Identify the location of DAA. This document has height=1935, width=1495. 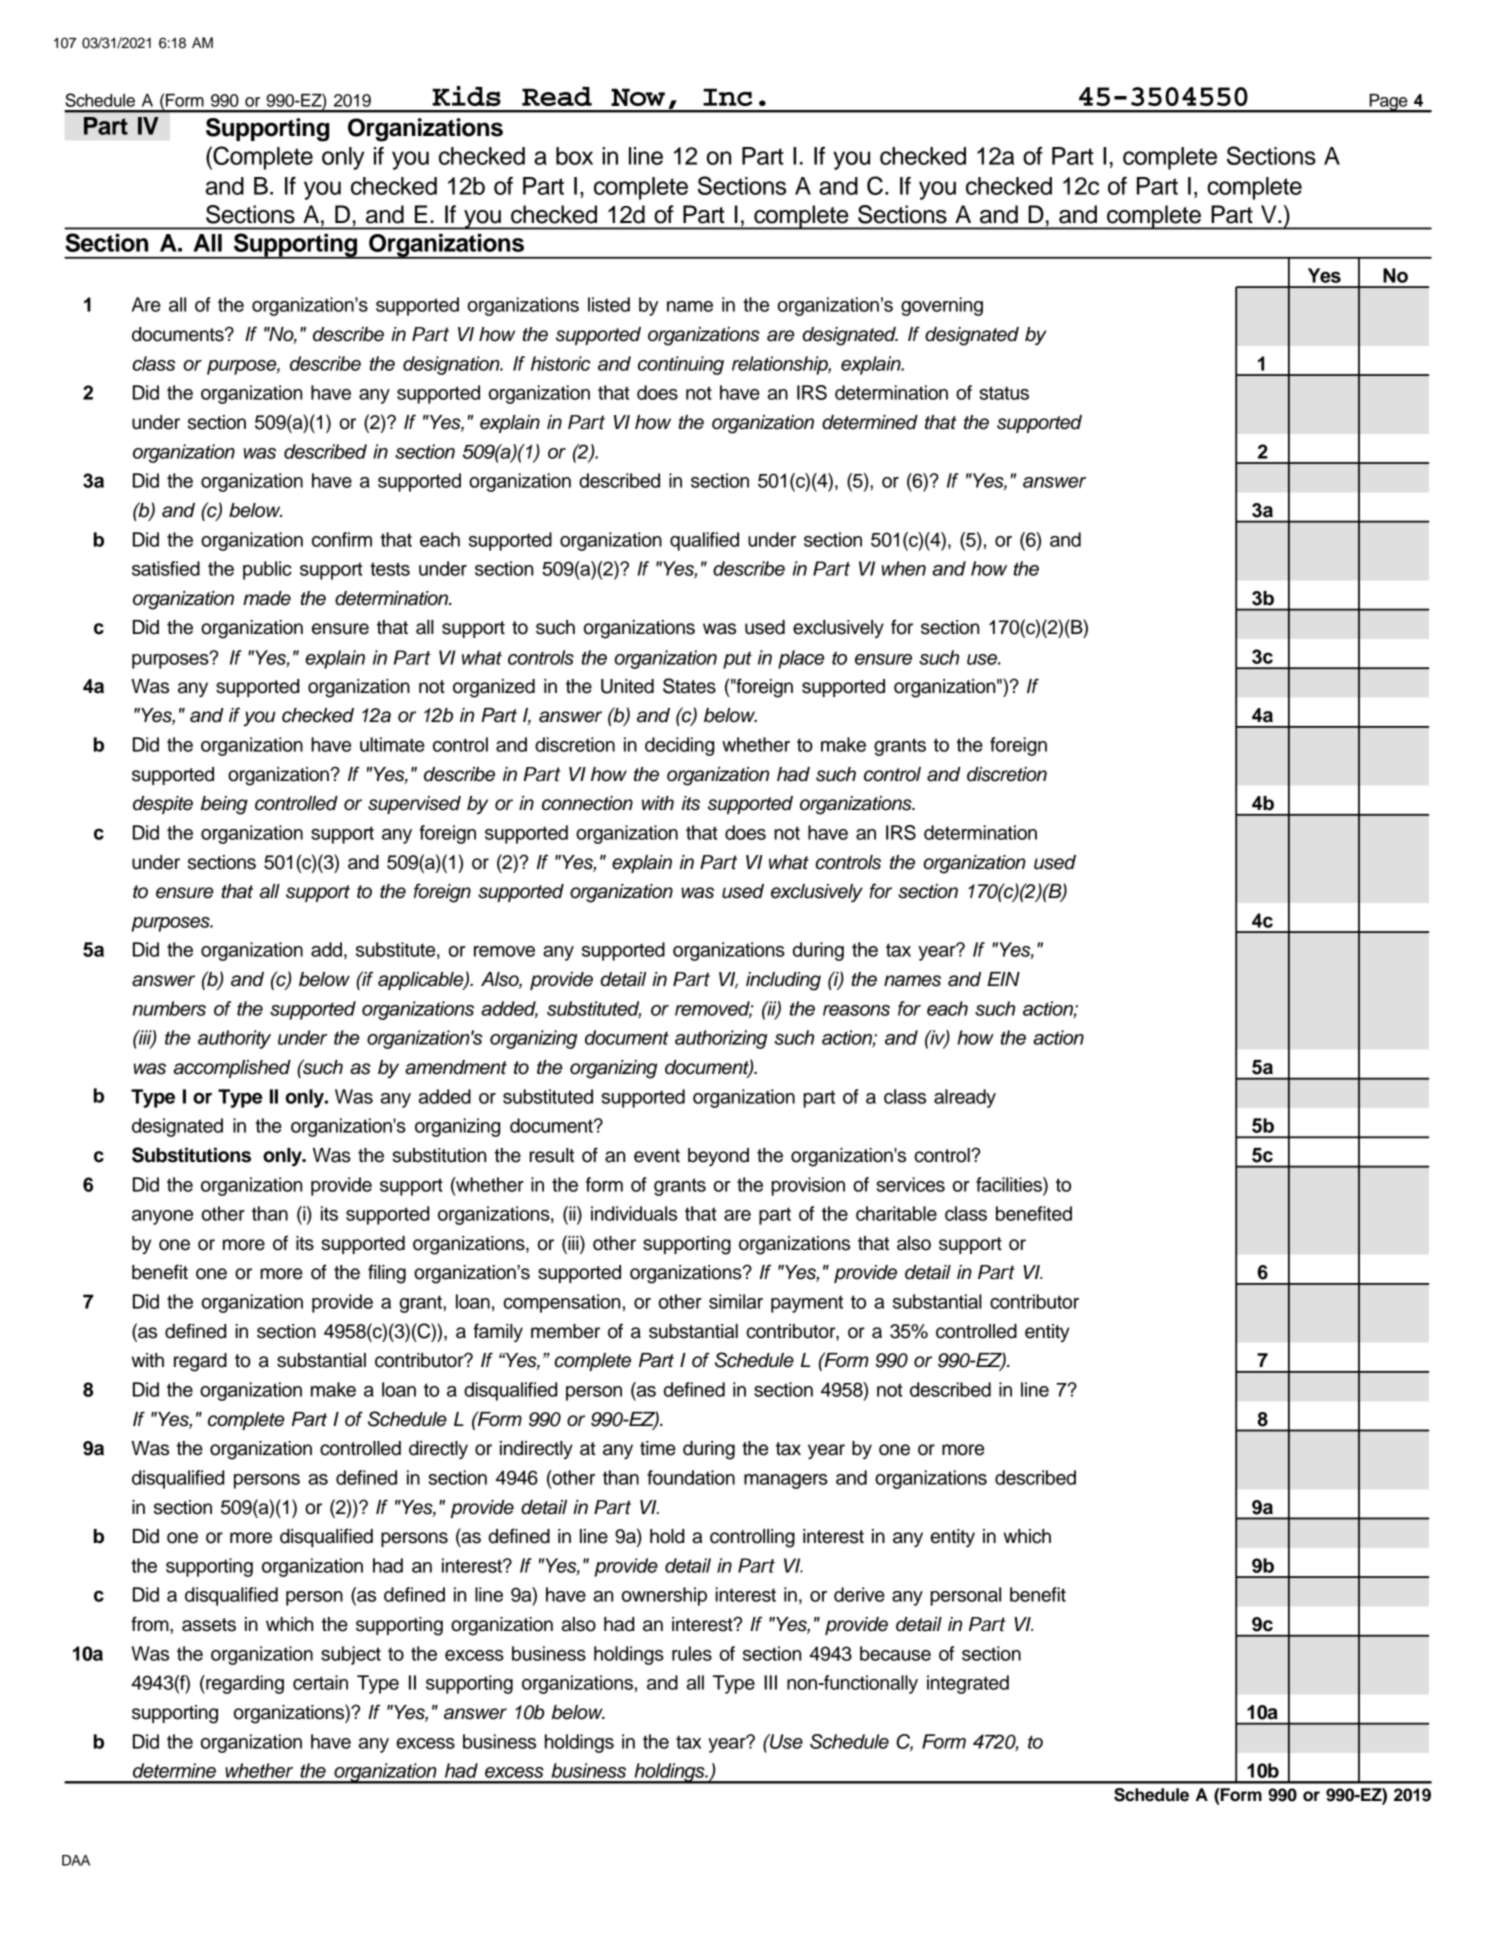
(76, 1860).
